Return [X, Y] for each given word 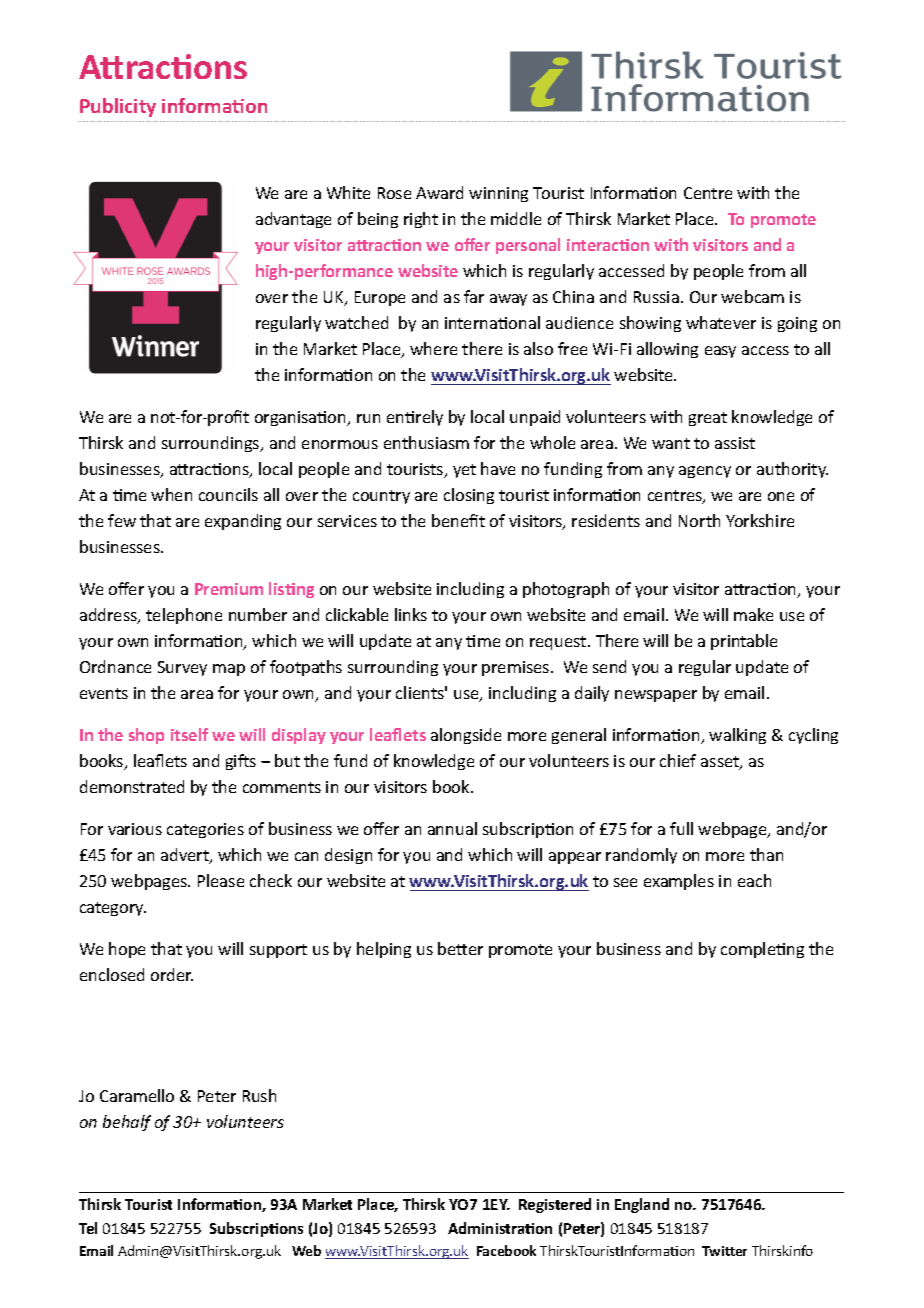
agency [705, 472]
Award [439, 192]
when [171, 494]
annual [452, 828]
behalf [127, 1123]
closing [469, 496]
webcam [752, 296]
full [681, 828]
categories [205, 830]
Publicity [118, 107]
